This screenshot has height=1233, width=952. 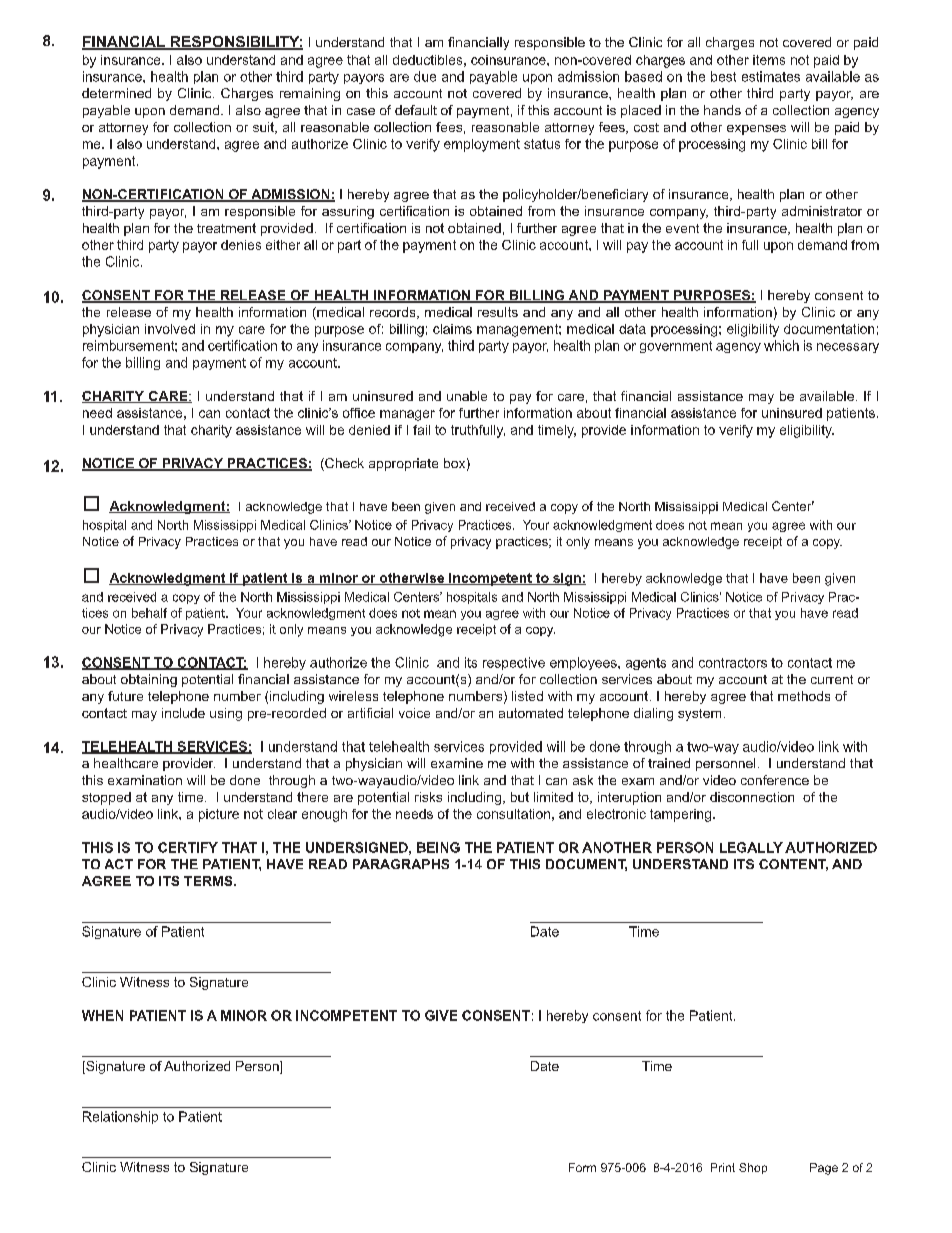 I want to click on contractors, so click(x=733, y=663).
